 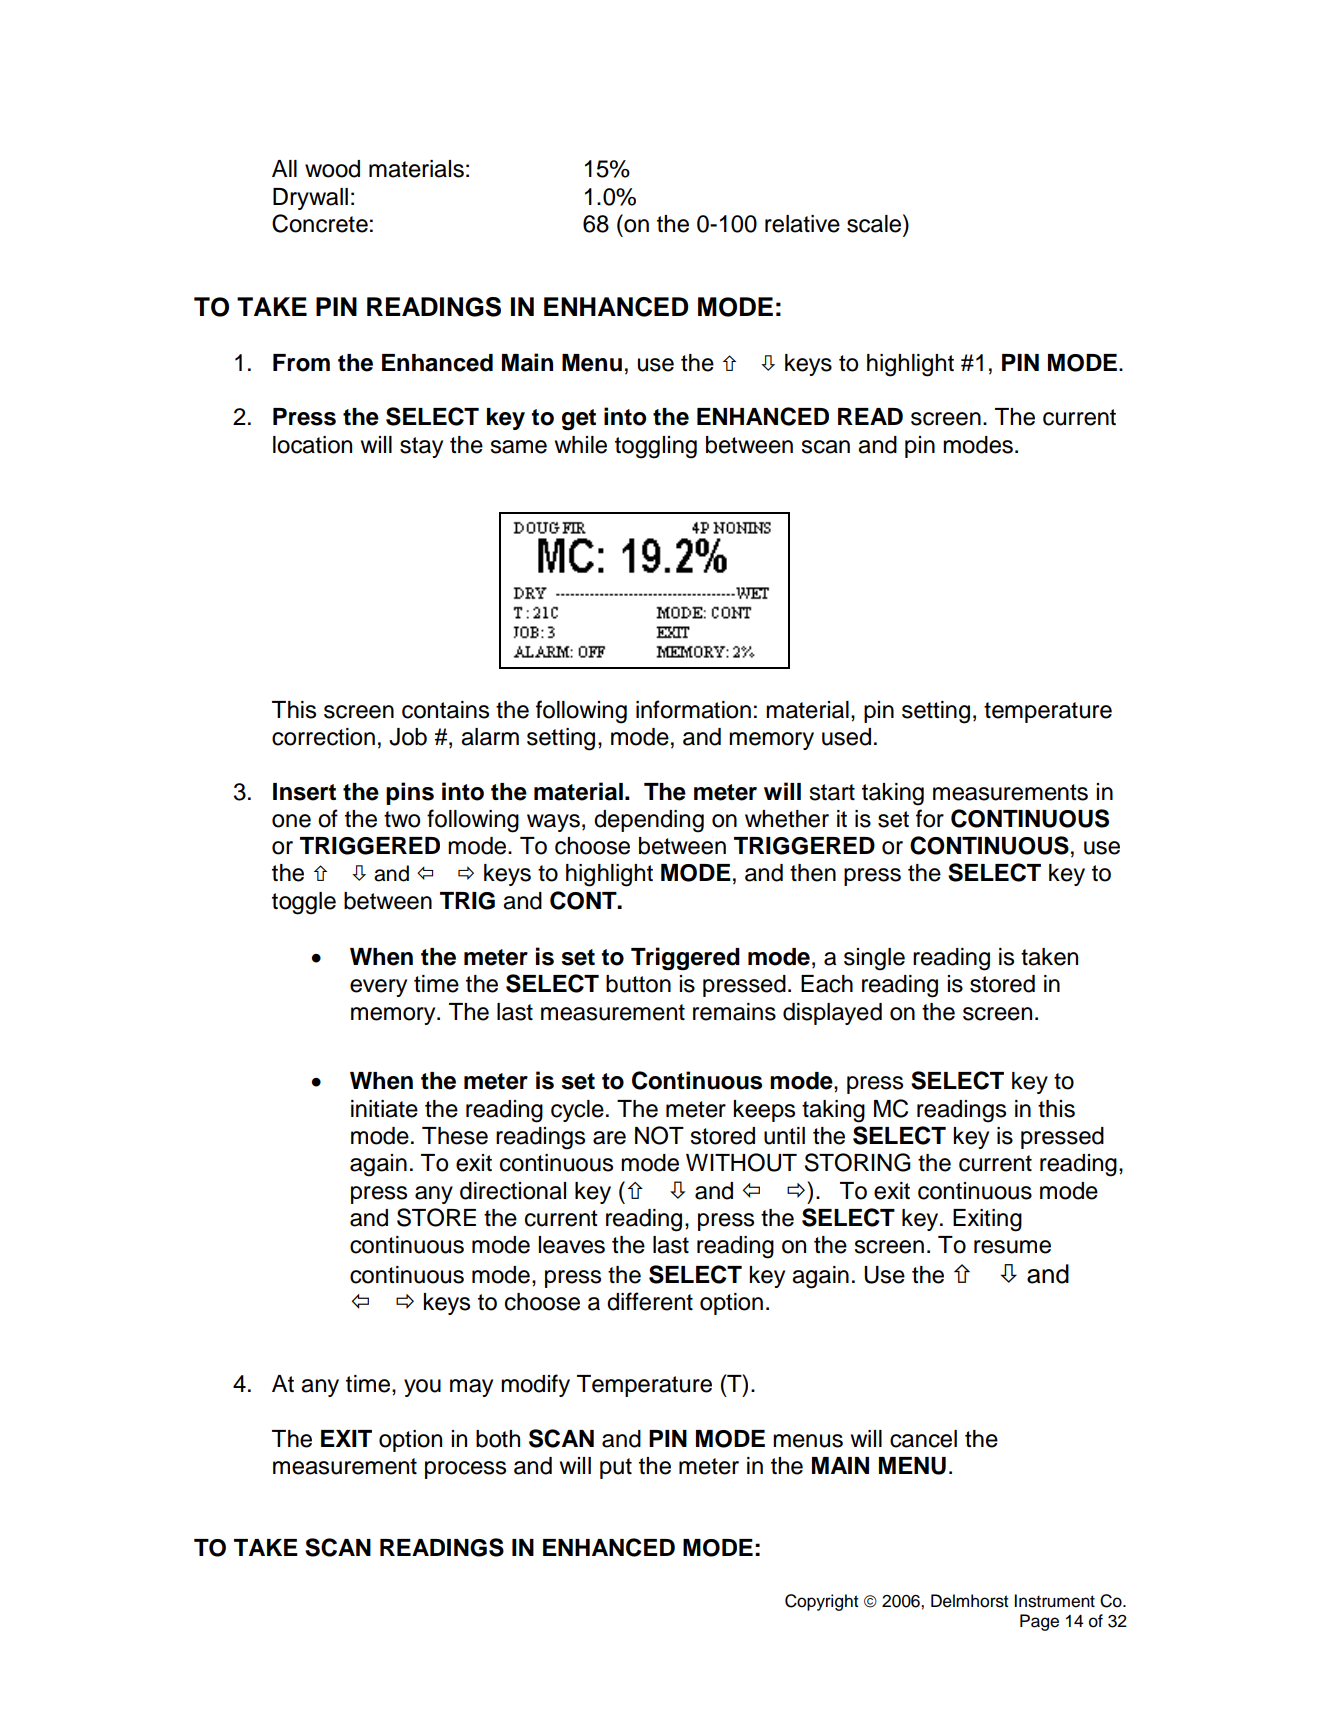 What do you see at coordinates (465, 1470) in the page?
I see `process` at bounding box center [465, 1470].
